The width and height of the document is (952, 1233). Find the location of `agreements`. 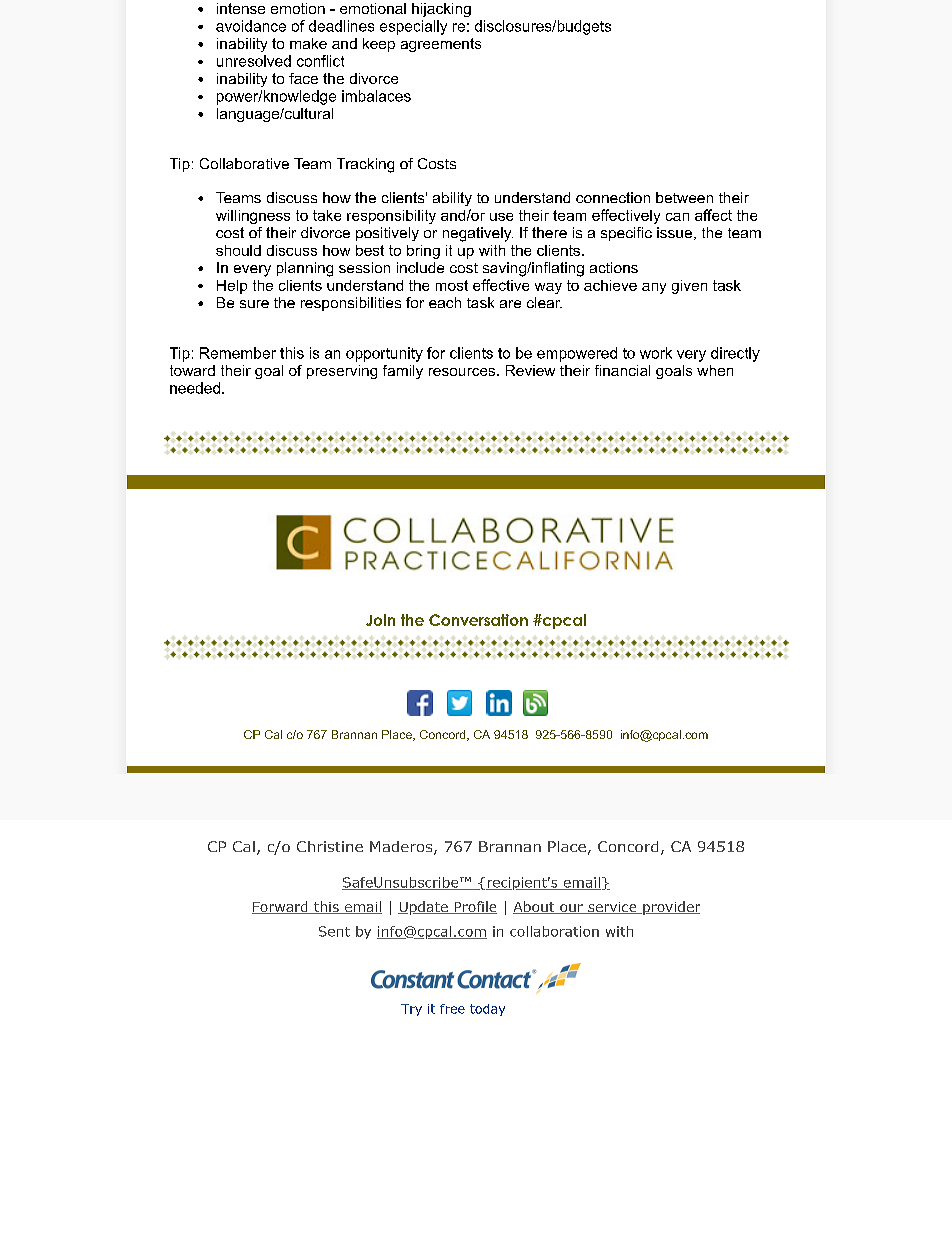

agreements is located at coordinates (441, 45).
